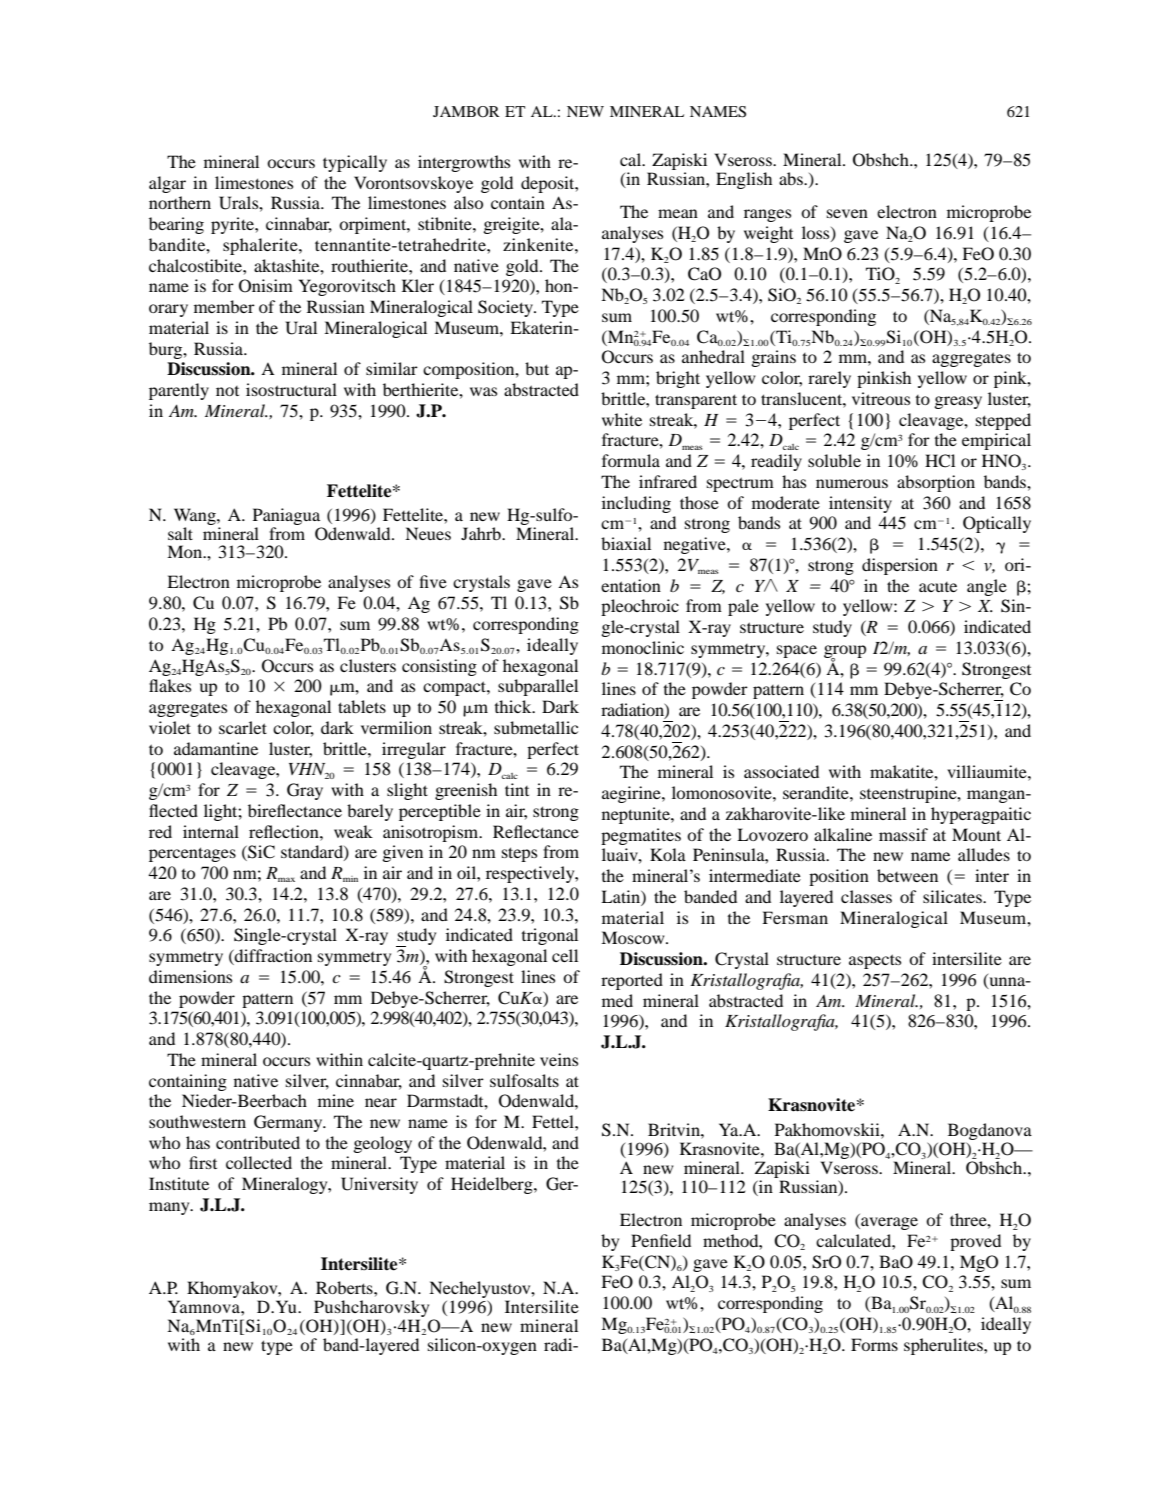 Image resolution: width=1154 pixels, height=1494 pixels. What do you see at coordinates (285, 831) in the screenshot?
I see `reflection` at bounding box center [285, 831].
